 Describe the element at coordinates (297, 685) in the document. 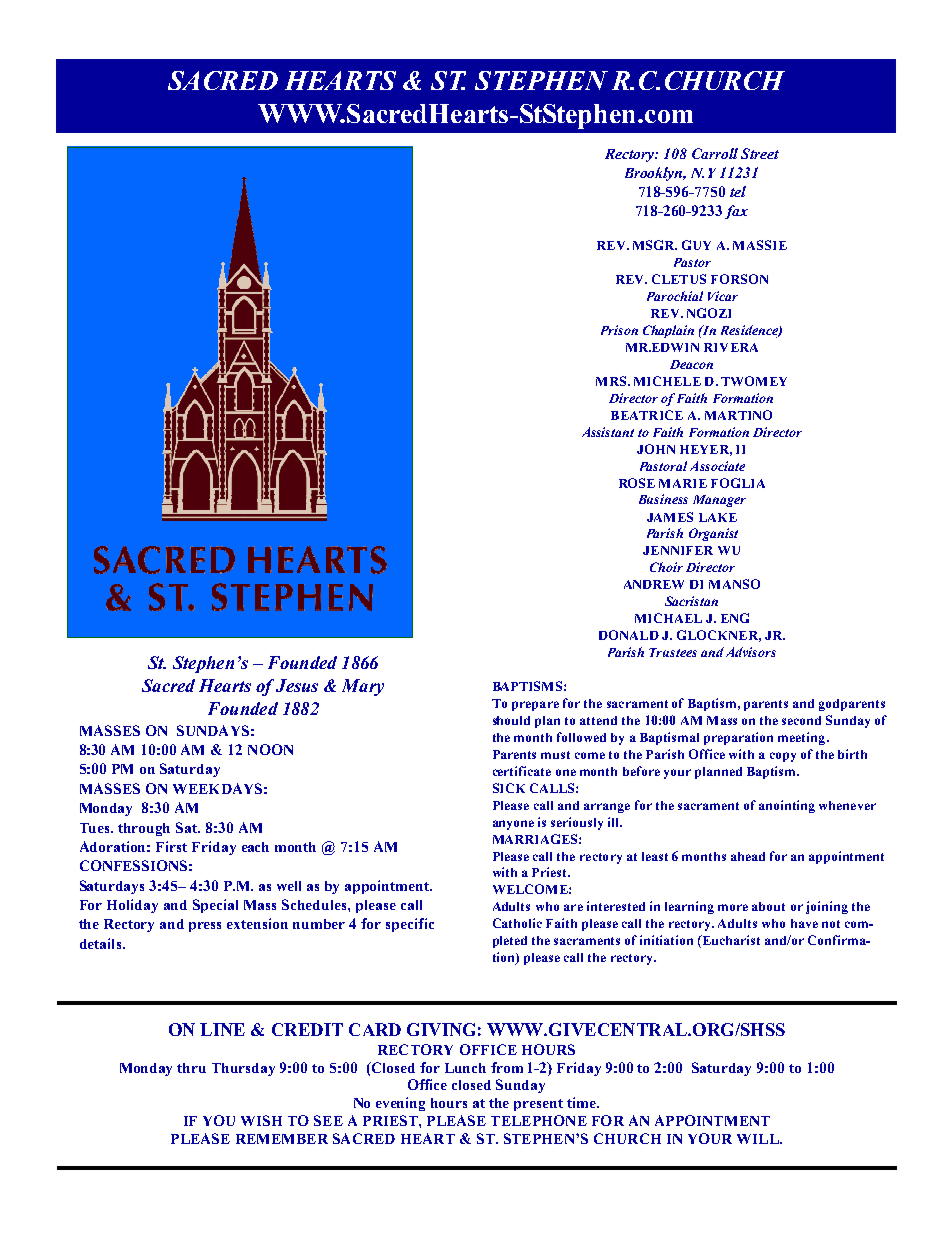

I see `Jesus` at that location.
